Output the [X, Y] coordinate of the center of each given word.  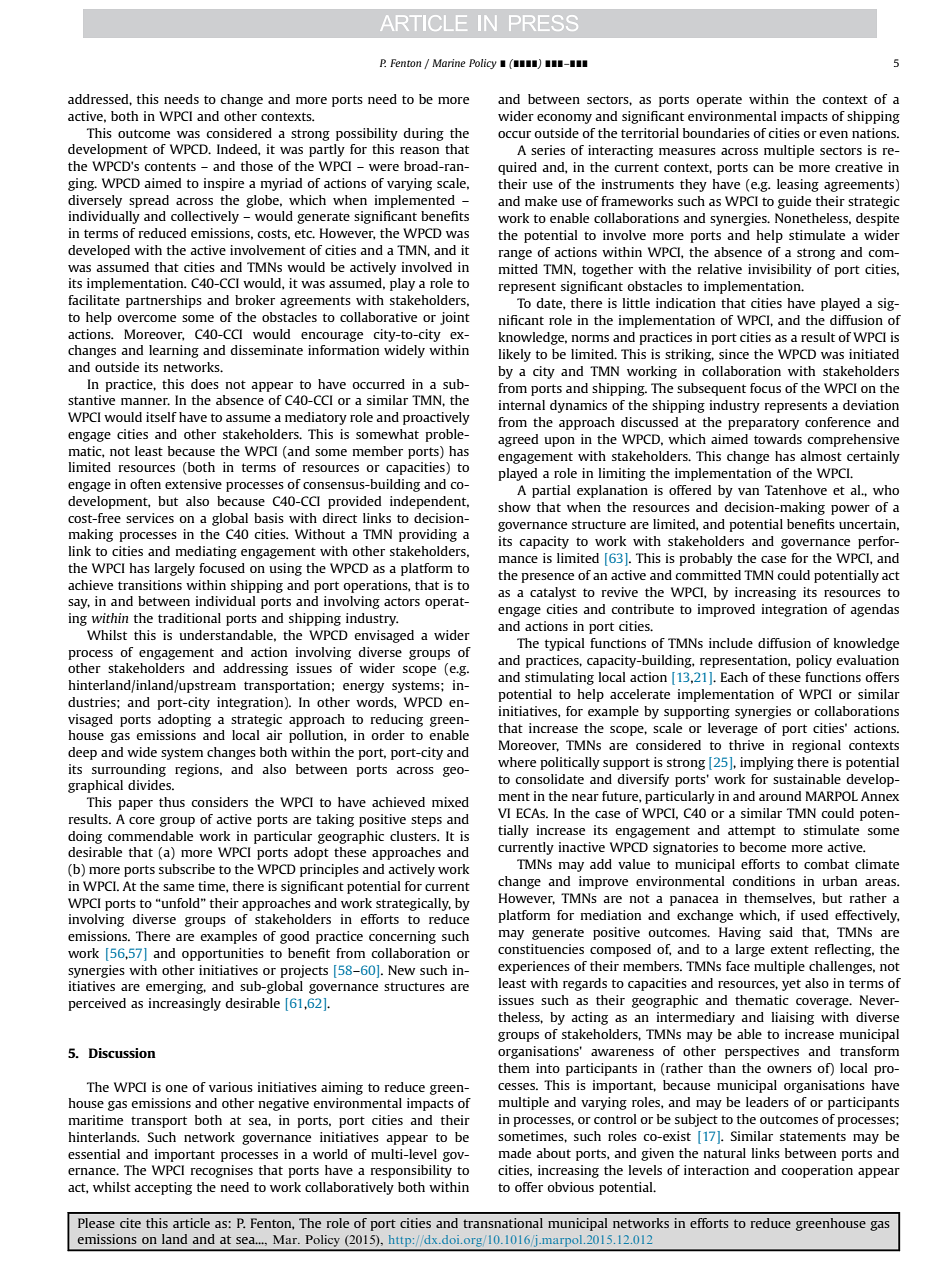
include [731, 643]
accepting [163, 1188]
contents [170, 166]
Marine [449, 63]
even [833, 134]
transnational [503, 1223]
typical [565, 644]
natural [725, 1153]
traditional [189, 618]
